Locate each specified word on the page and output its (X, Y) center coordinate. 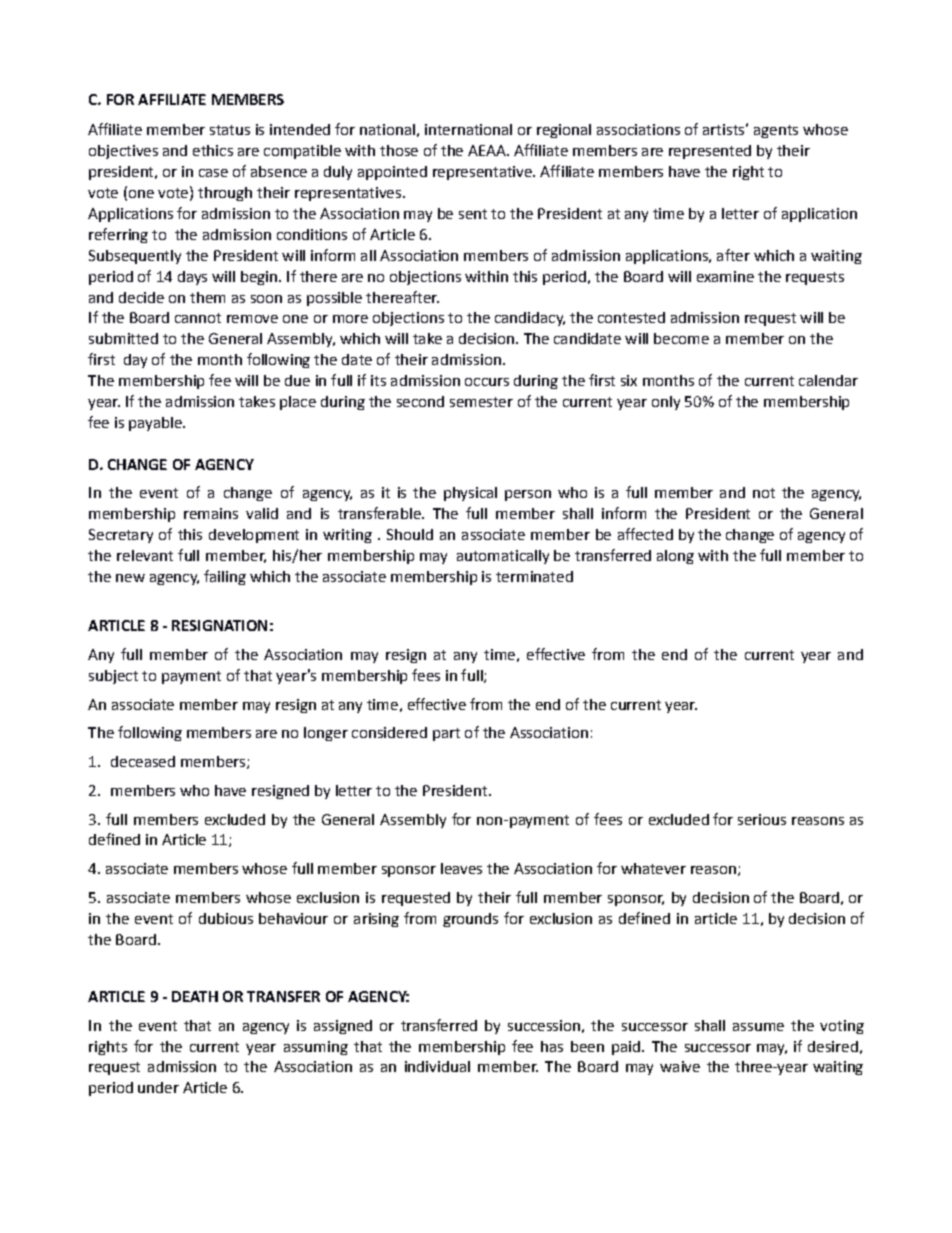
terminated (534, 576)
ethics (213, 150)
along (675, 557)
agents (776, 131)
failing (225, 577)
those (399, 150)
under (158, 1087)
